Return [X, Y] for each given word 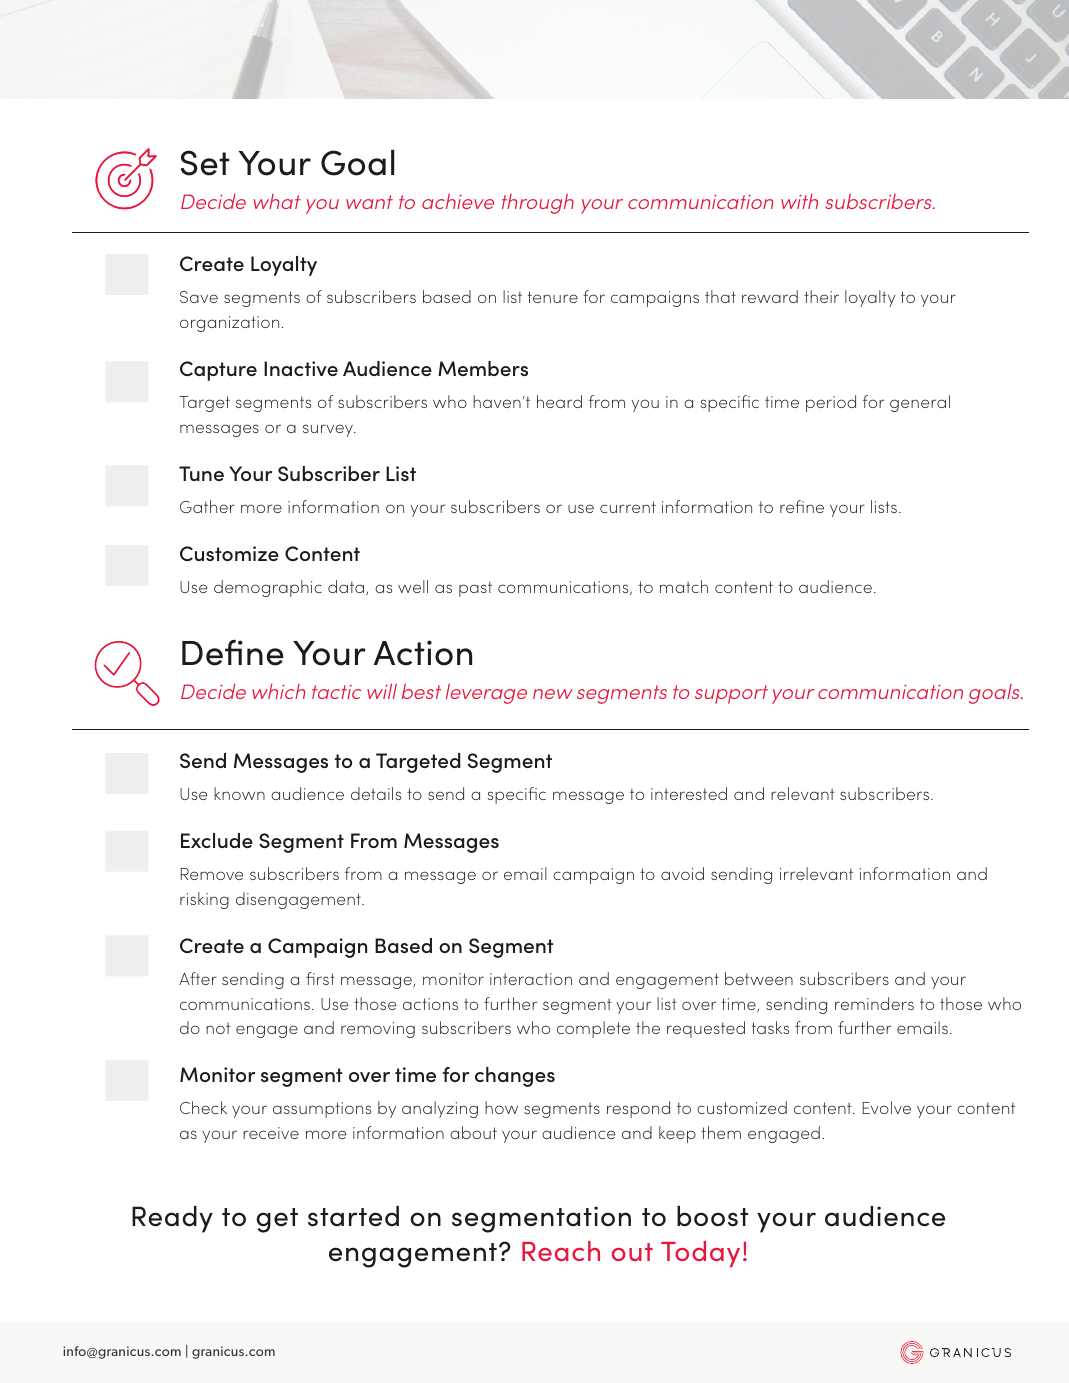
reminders [874, 1003]
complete [593, 1029]
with [799, 201]
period [831, 403]
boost [712, 1216]
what [277, 201]
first [320, 978]
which [278, 691]
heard [559, 401]
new [553, 694]
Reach [561, 1251]
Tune [201, 473]
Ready [172, 1219]
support [731, 694]
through [538, 204]
